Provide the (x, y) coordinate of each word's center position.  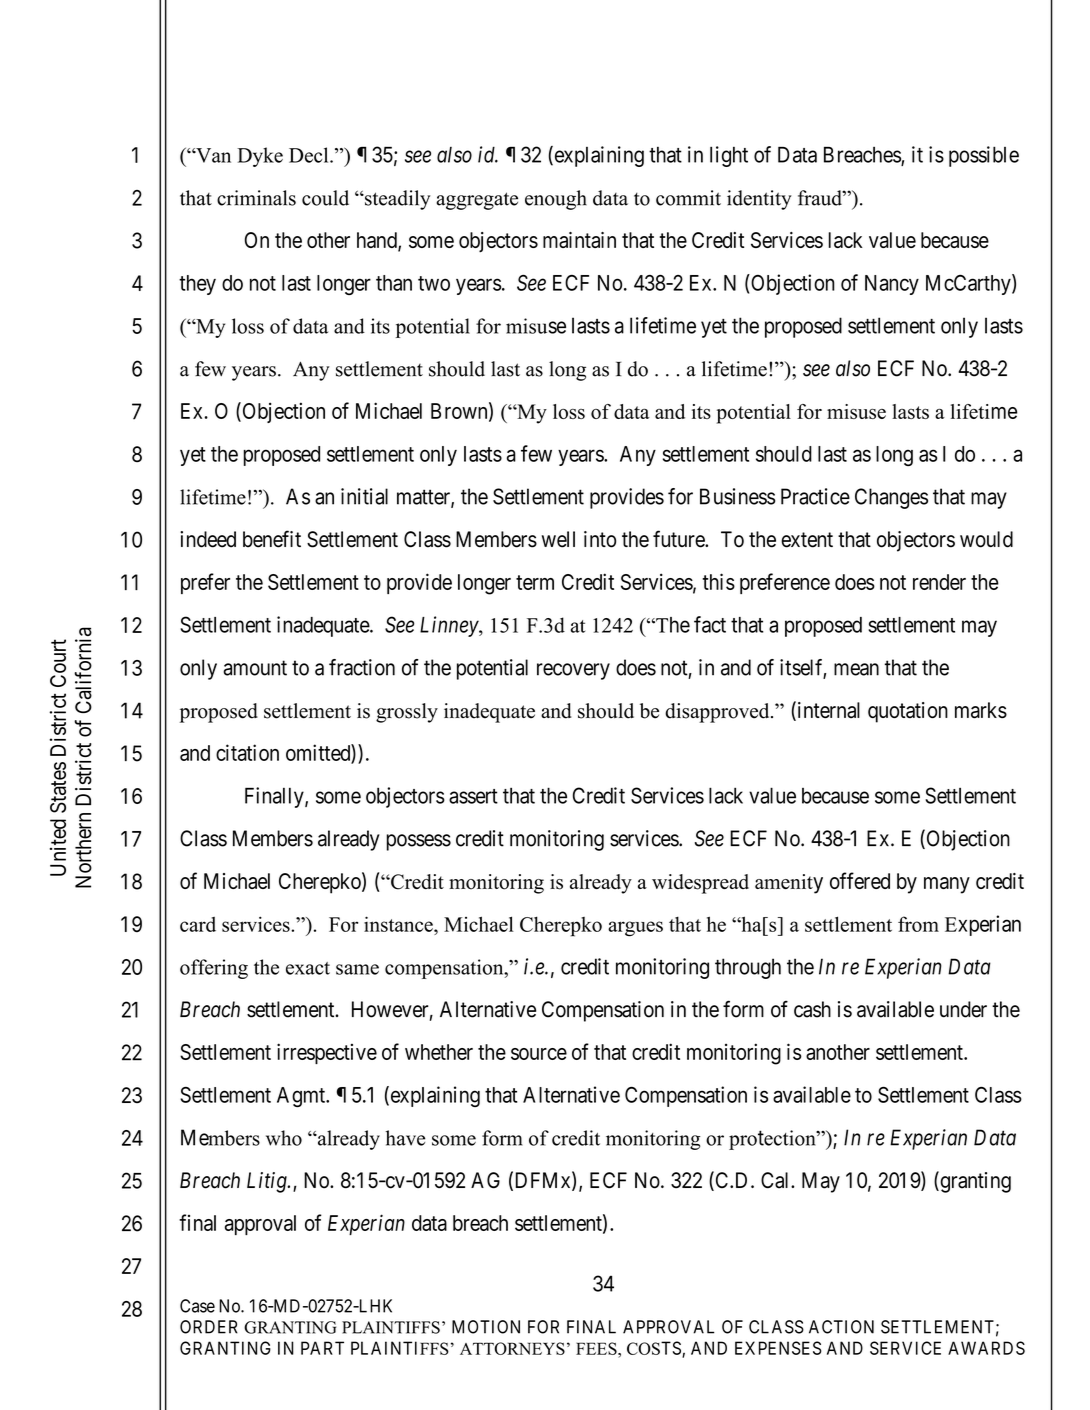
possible (984, 156)
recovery (573, 671)
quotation (908, 712)
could (325, 198)
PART (322, 1348)
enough (556, 200)
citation (247, 752)
